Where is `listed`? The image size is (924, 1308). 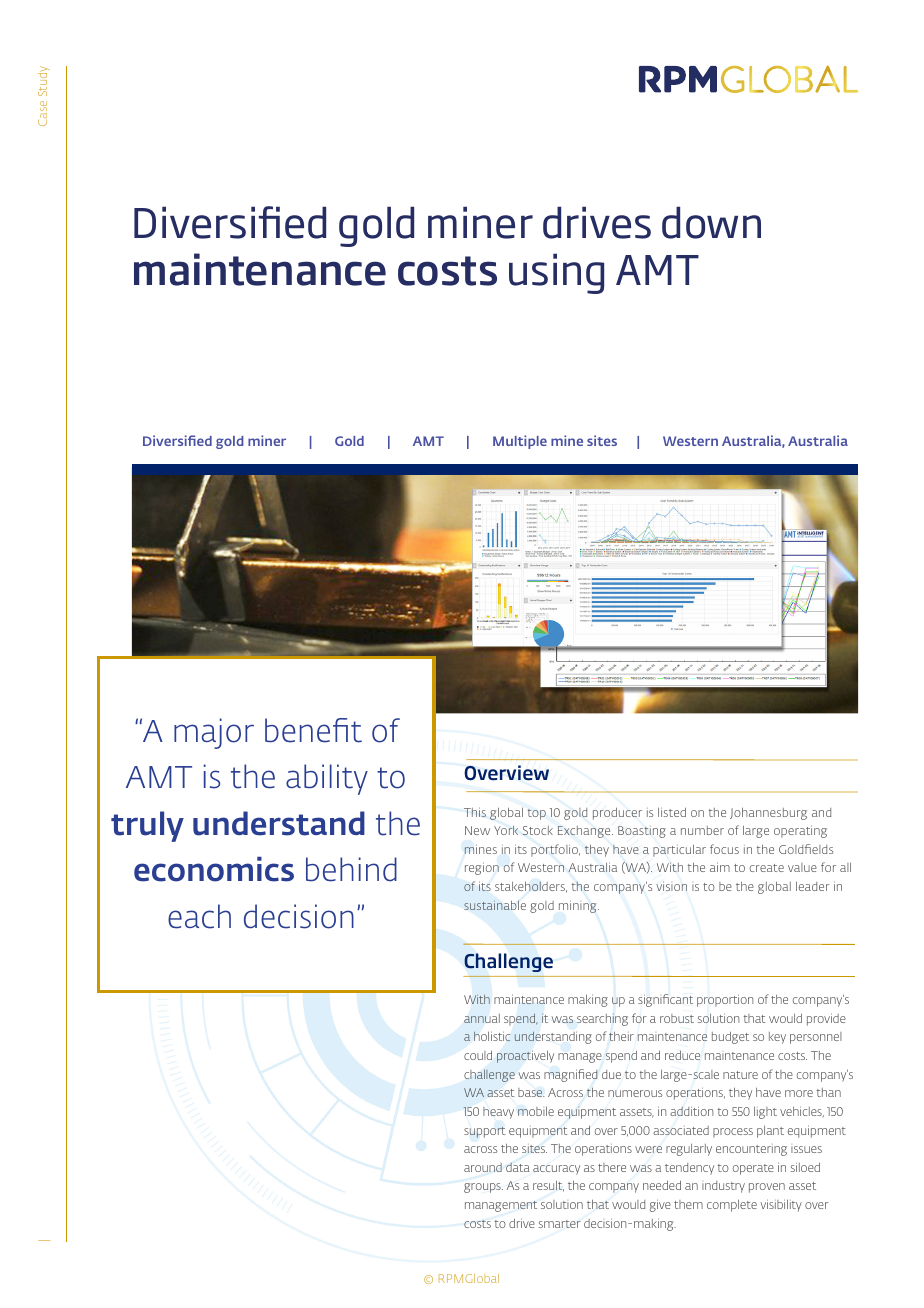
listed is located at coordinates (672, 812).
